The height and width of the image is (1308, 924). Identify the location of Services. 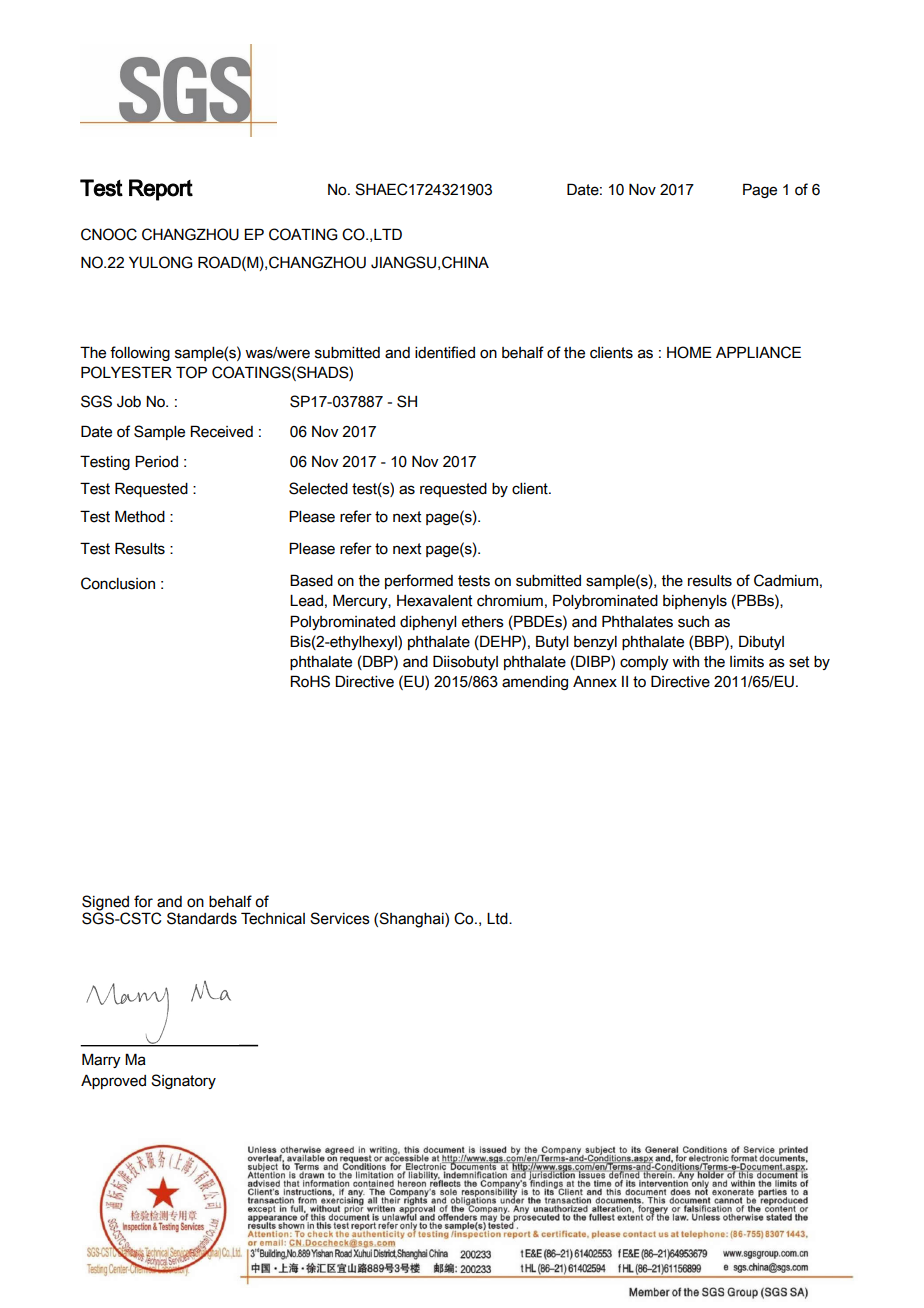
(340, 918).
